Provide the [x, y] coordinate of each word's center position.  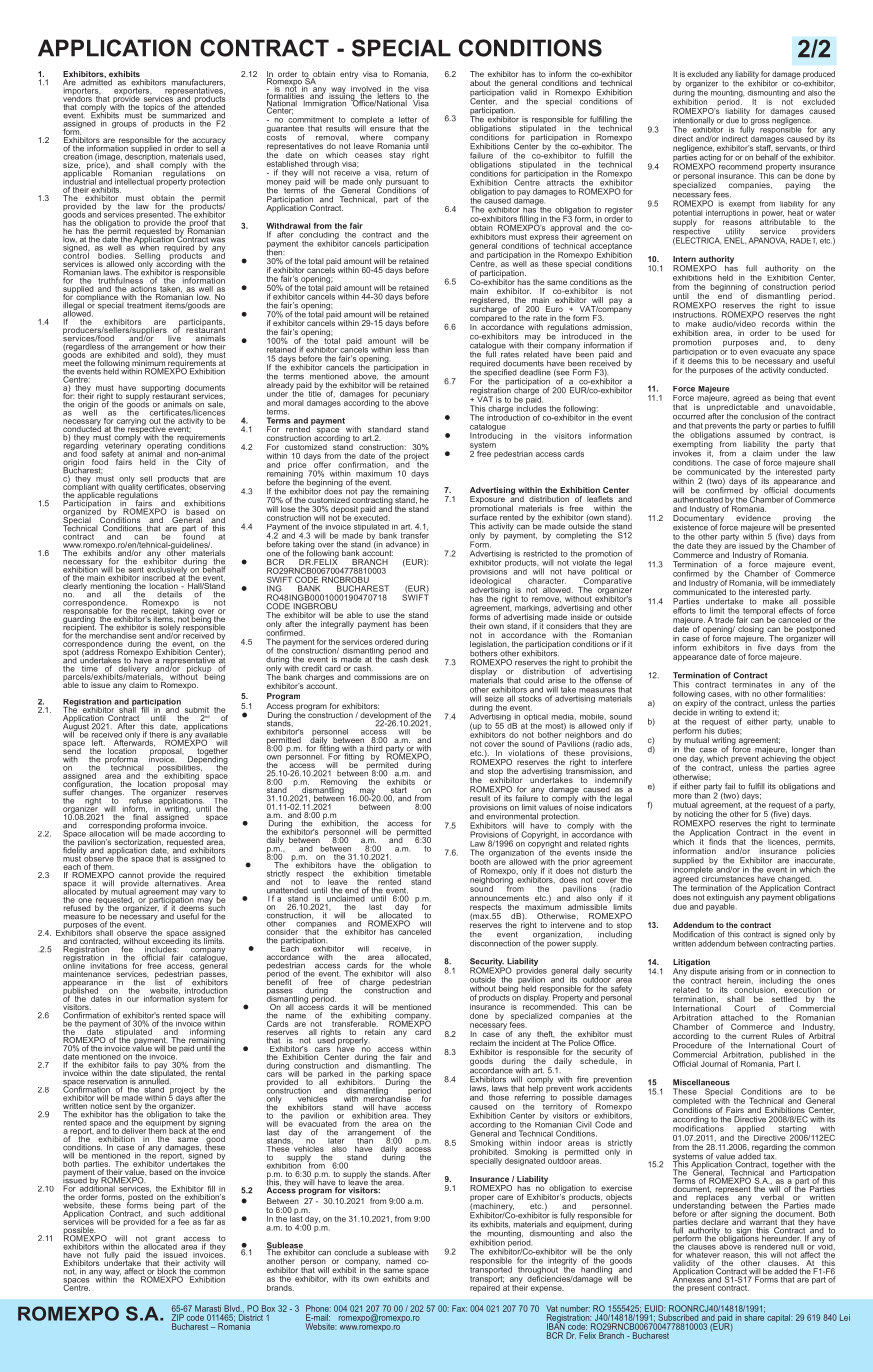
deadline [535, 372]
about [480, 83]
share [754, 1316]
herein [740, 979]
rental [215, 1073]
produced [819, 76]
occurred [689, 416]
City [203, 463]
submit [197, 710]
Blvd [233, 1308]
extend [757, 712]
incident [526, 1042]
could [534, 680]
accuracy [209, 142]
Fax [459, 1308]
